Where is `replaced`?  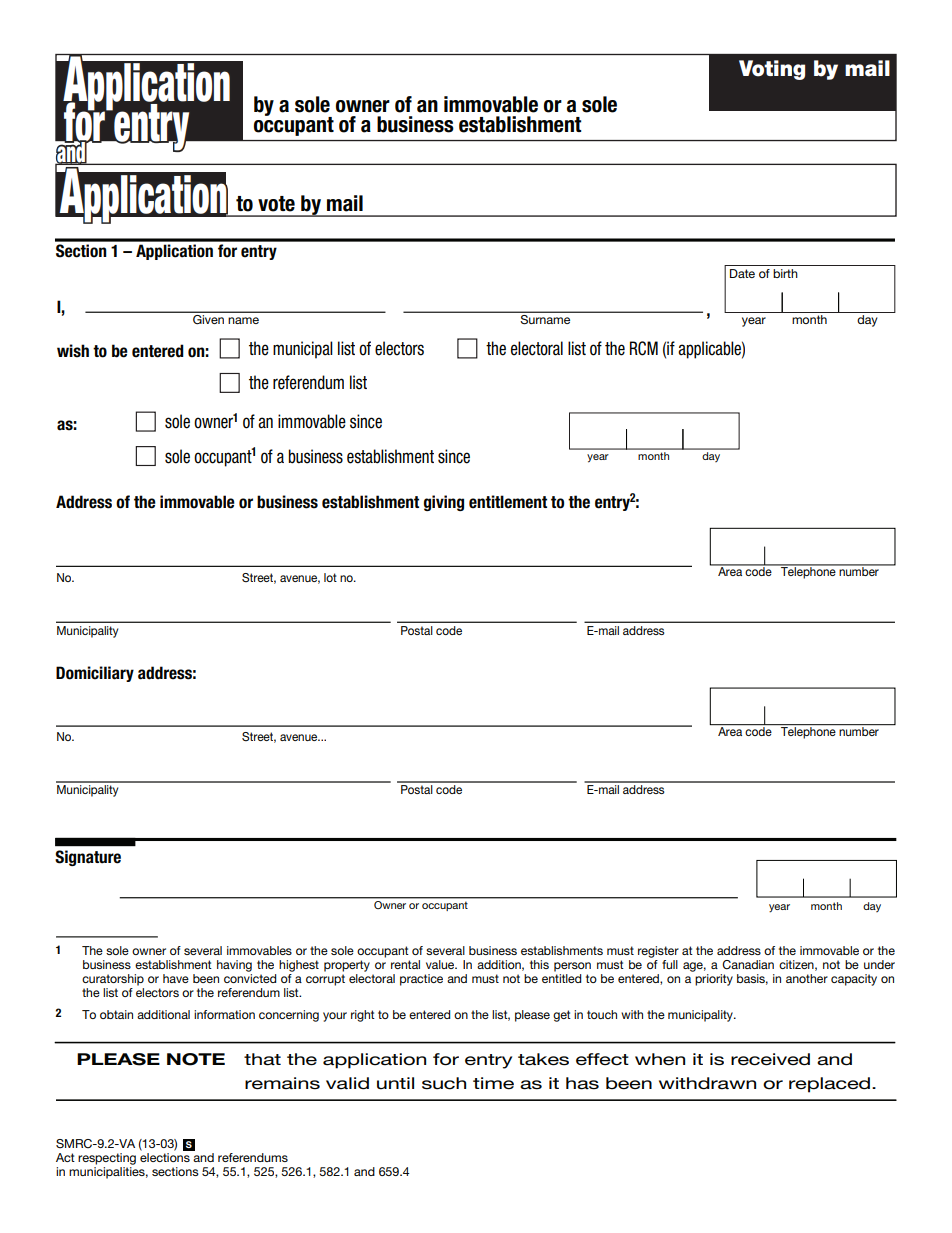
replaced is located at coordinates (829, 1085).
